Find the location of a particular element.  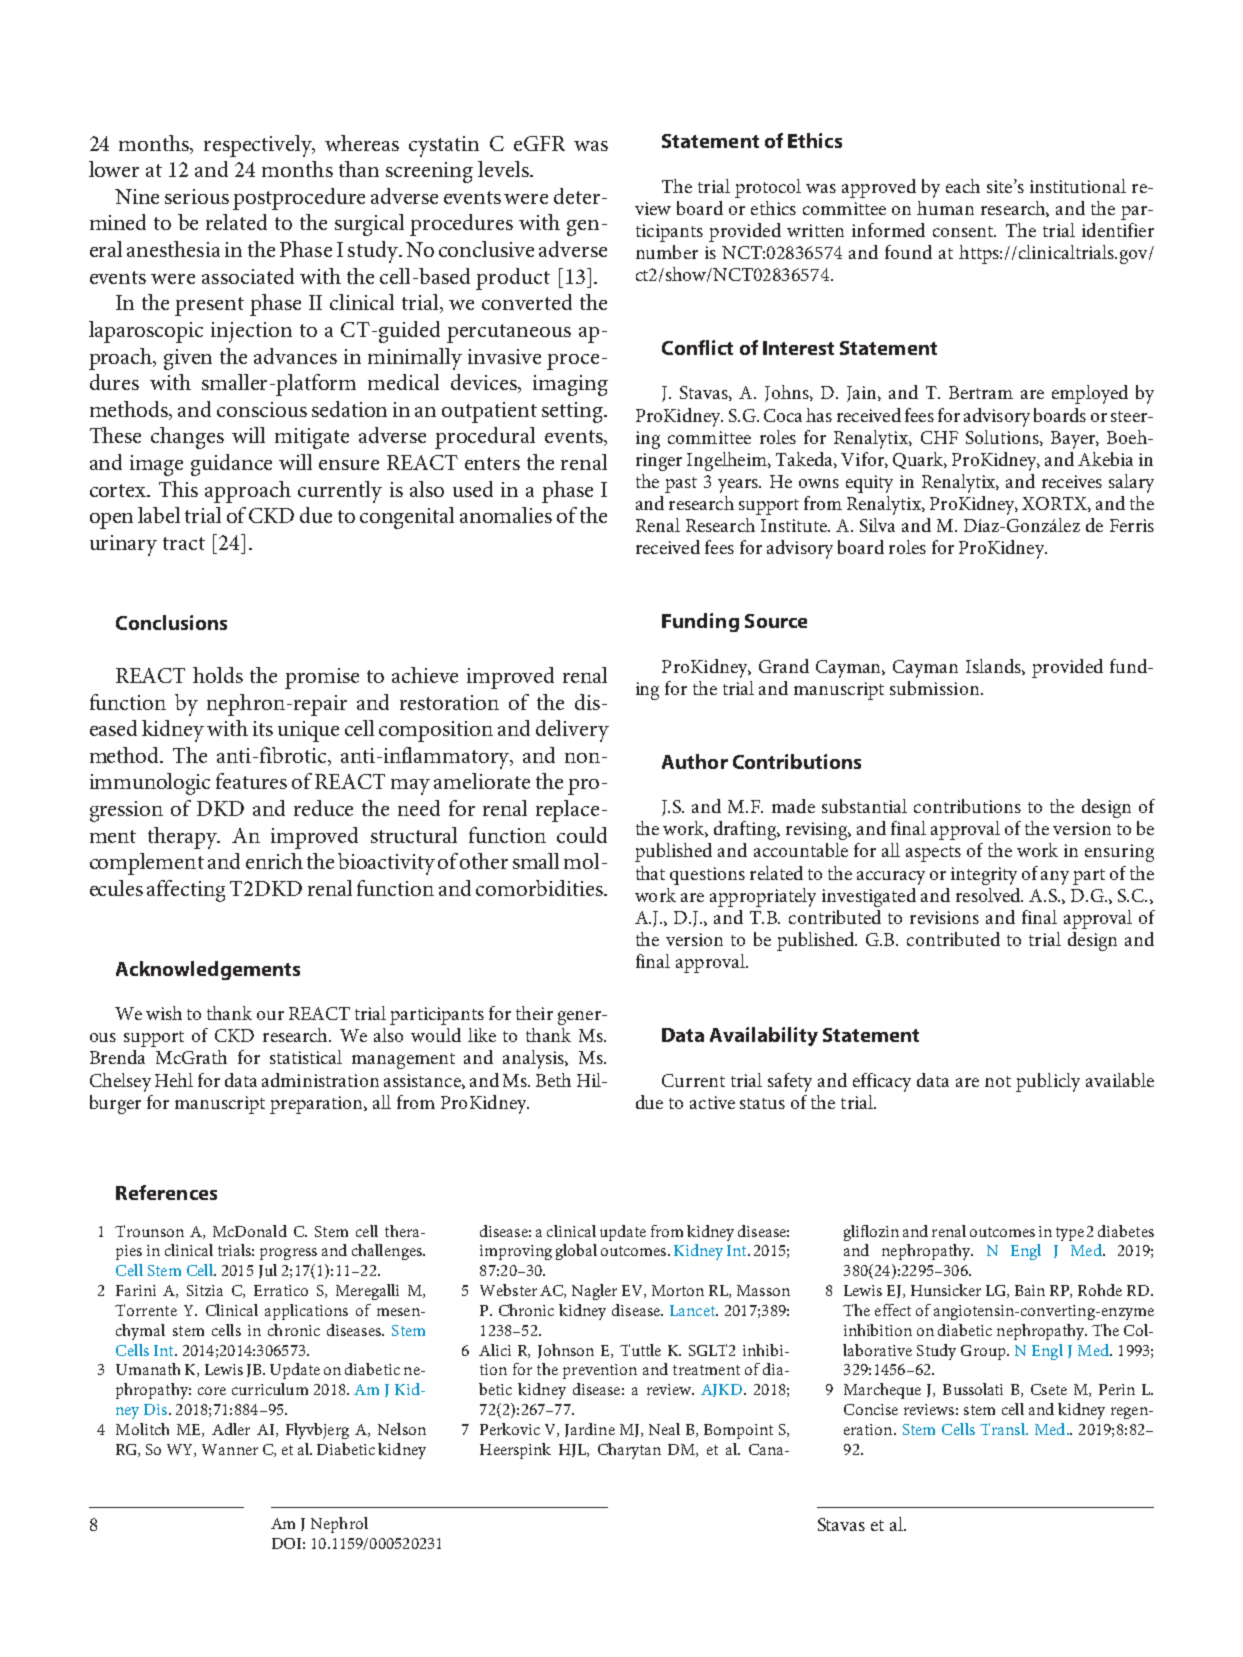

levels is located at coordinates (504, 169).
